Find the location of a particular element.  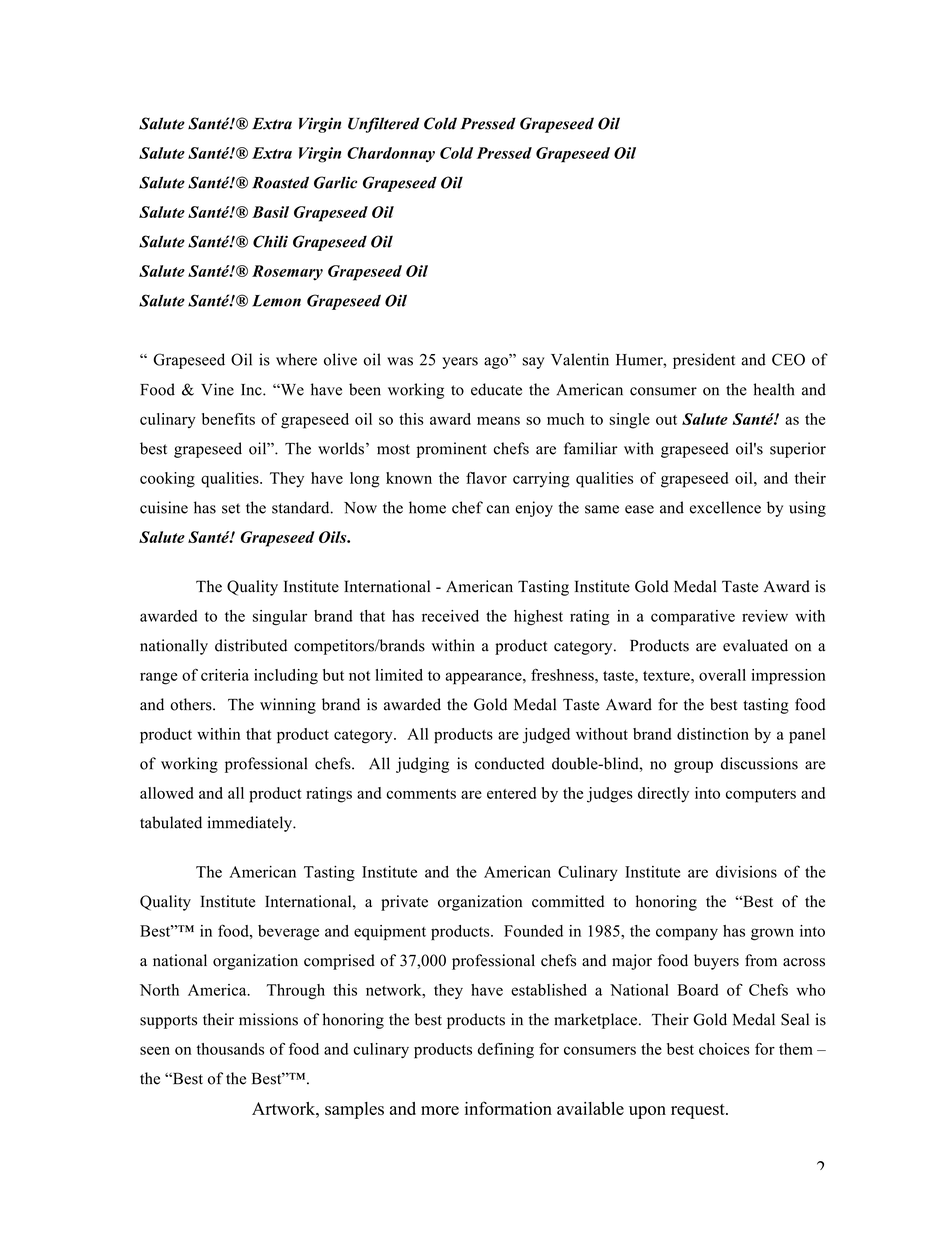

thousands is located at coordinates (230, 1049).
